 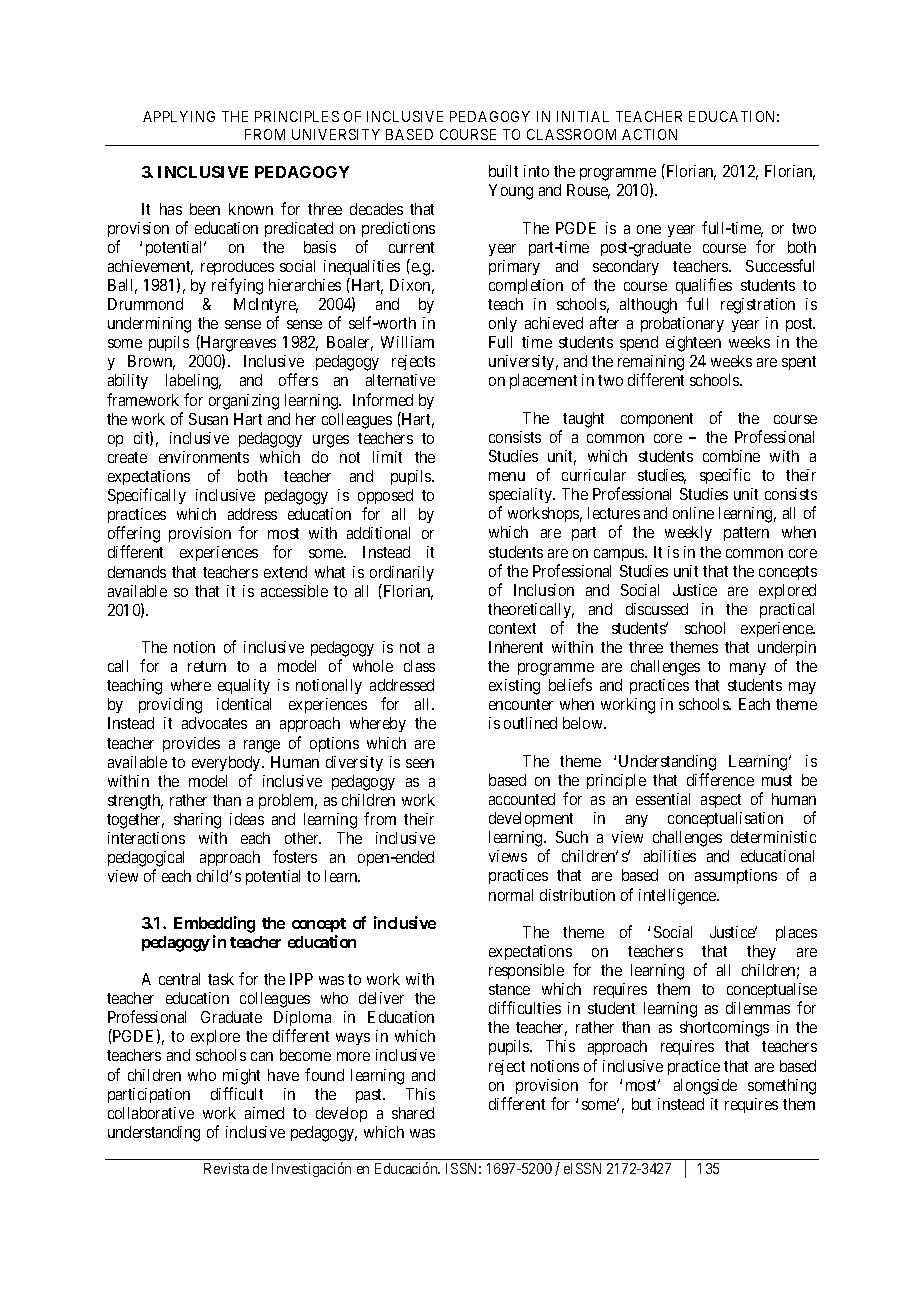 I want to click on shared, so click(x=413, y=1113).
